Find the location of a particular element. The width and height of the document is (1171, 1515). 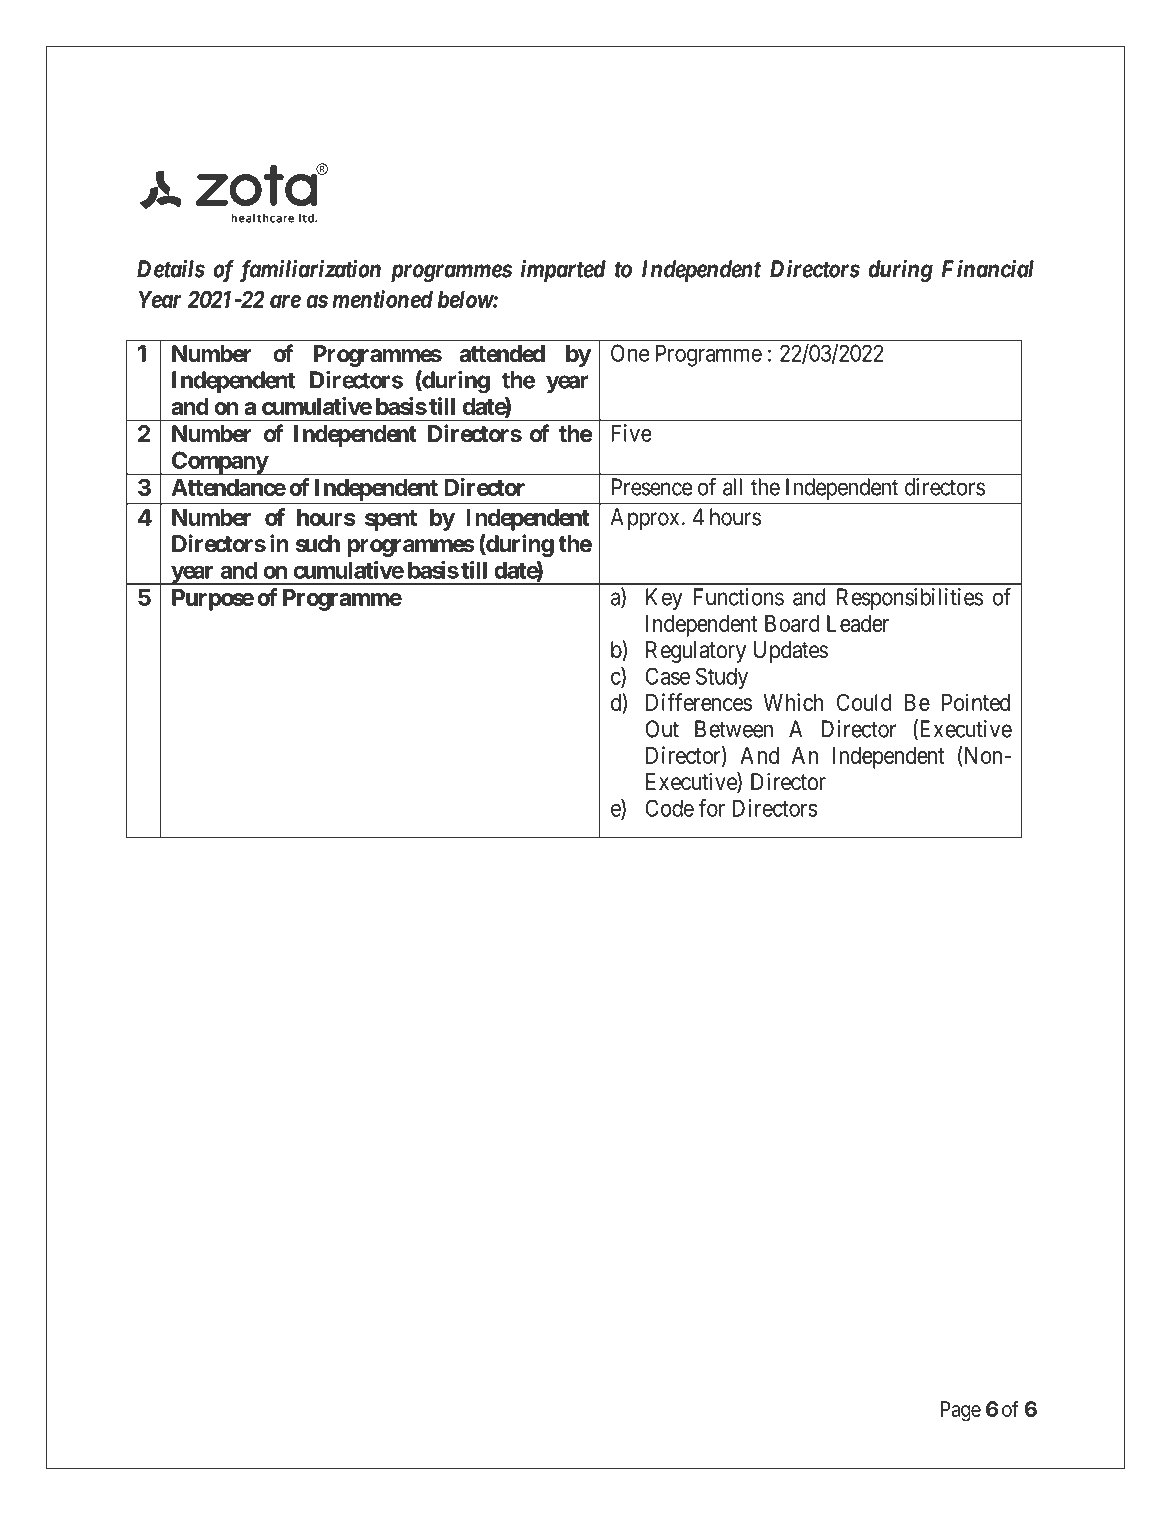

imparted is located at coordinates (563, 270).
